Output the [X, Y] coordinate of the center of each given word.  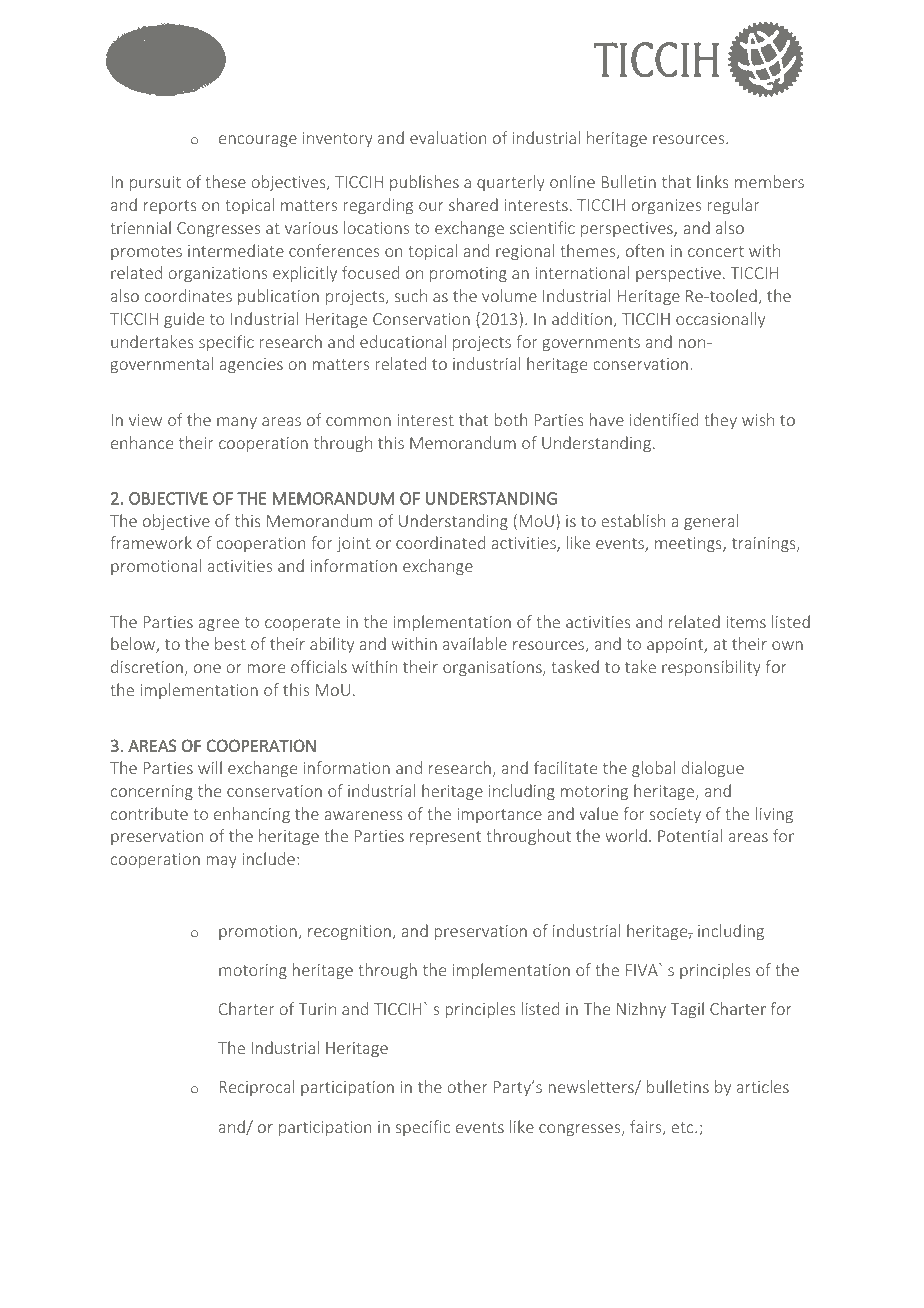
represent [445, 838]
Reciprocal [257, 1088]
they [720, 421]
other [467, 1086]
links [713, 181]
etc [683, 1127]
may [222, 862]
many [237, 423]
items [746, 622]
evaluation [448, 137]
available [475, 643]
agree [218, 625]
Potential [690, 835]
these [225, 181]
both [511, 419]
